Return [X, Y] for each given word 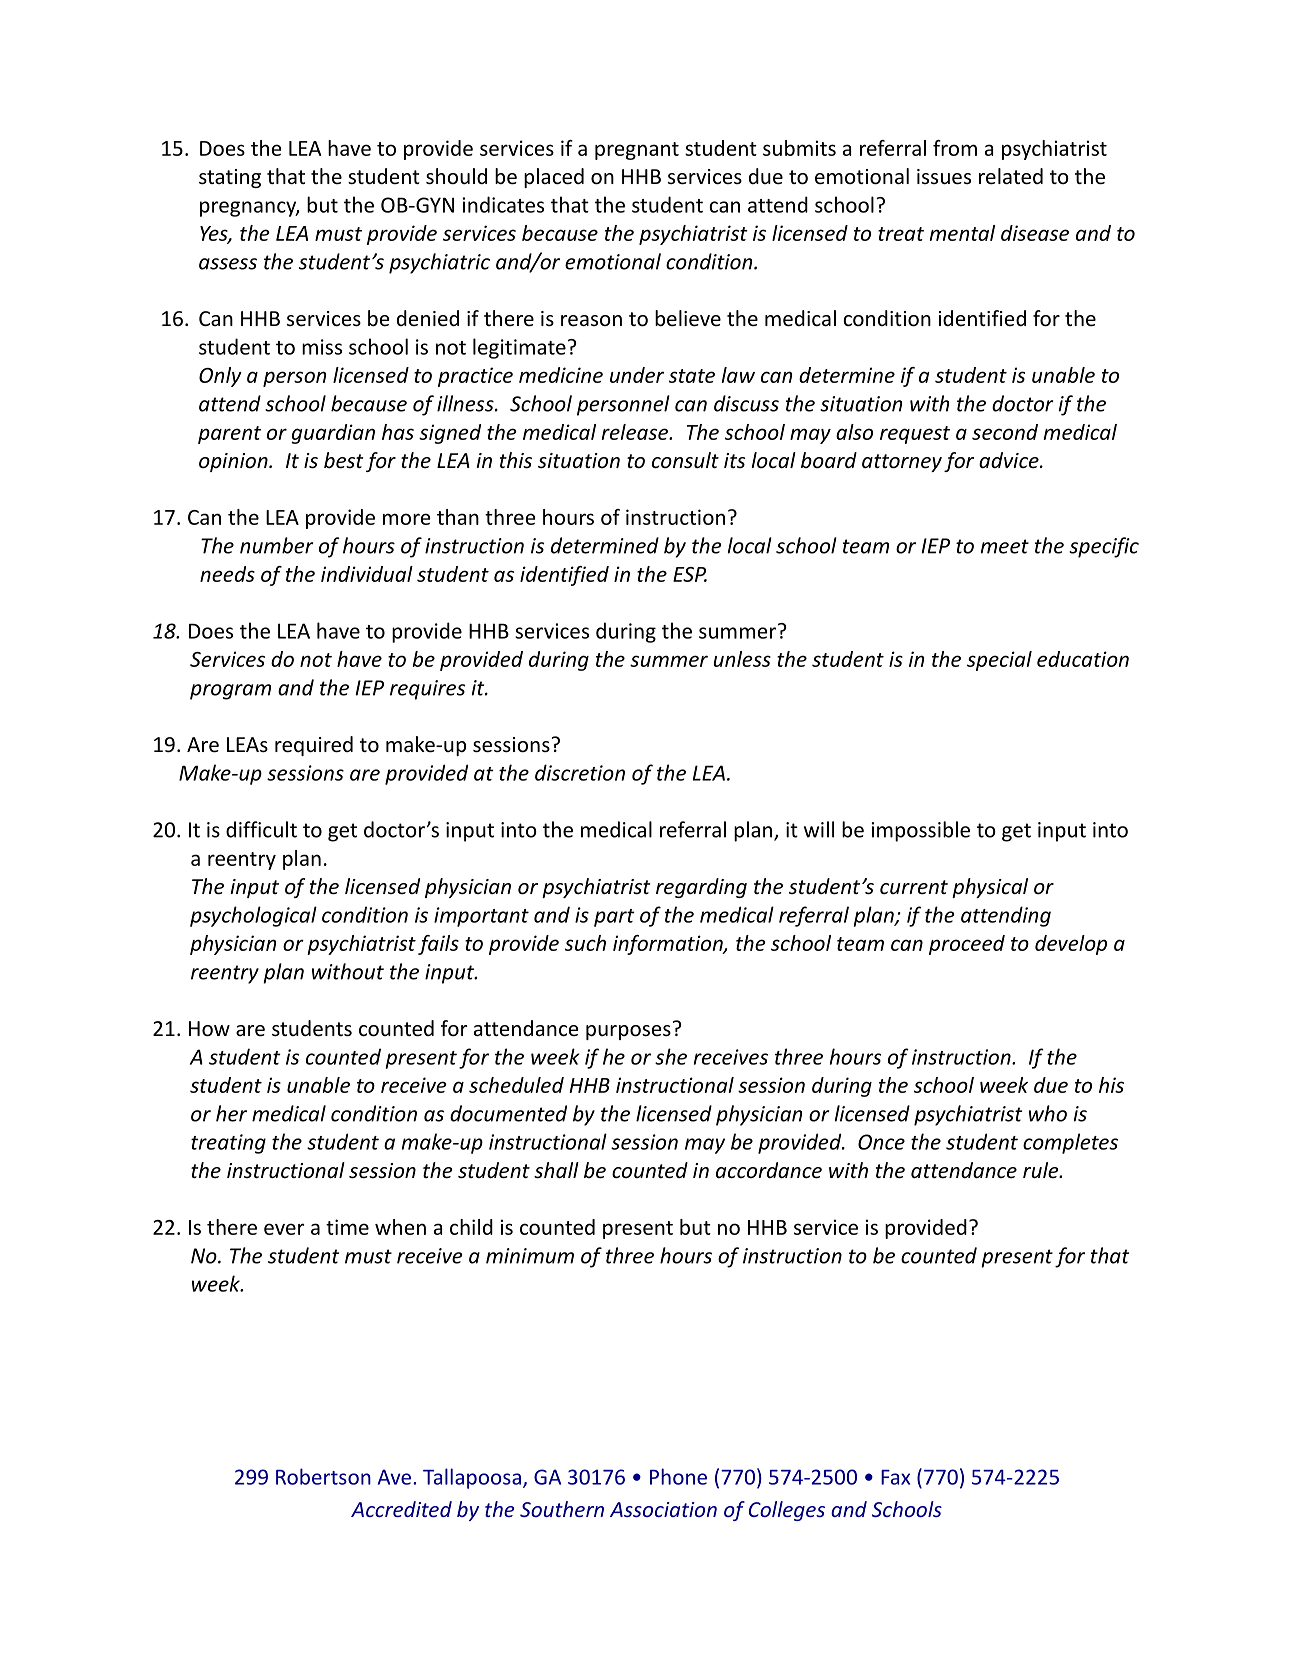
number [276, 545]
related [1011, 176]
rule [1042, 1170]
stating [230, 178]
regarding [701, 888]
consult [685, 460]
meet [1005, 546]
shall [556, 1170]
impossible [920, 831]
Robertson [323, 1476]
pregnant [637, 151]
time [347, 1227]
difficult [261, 829]
